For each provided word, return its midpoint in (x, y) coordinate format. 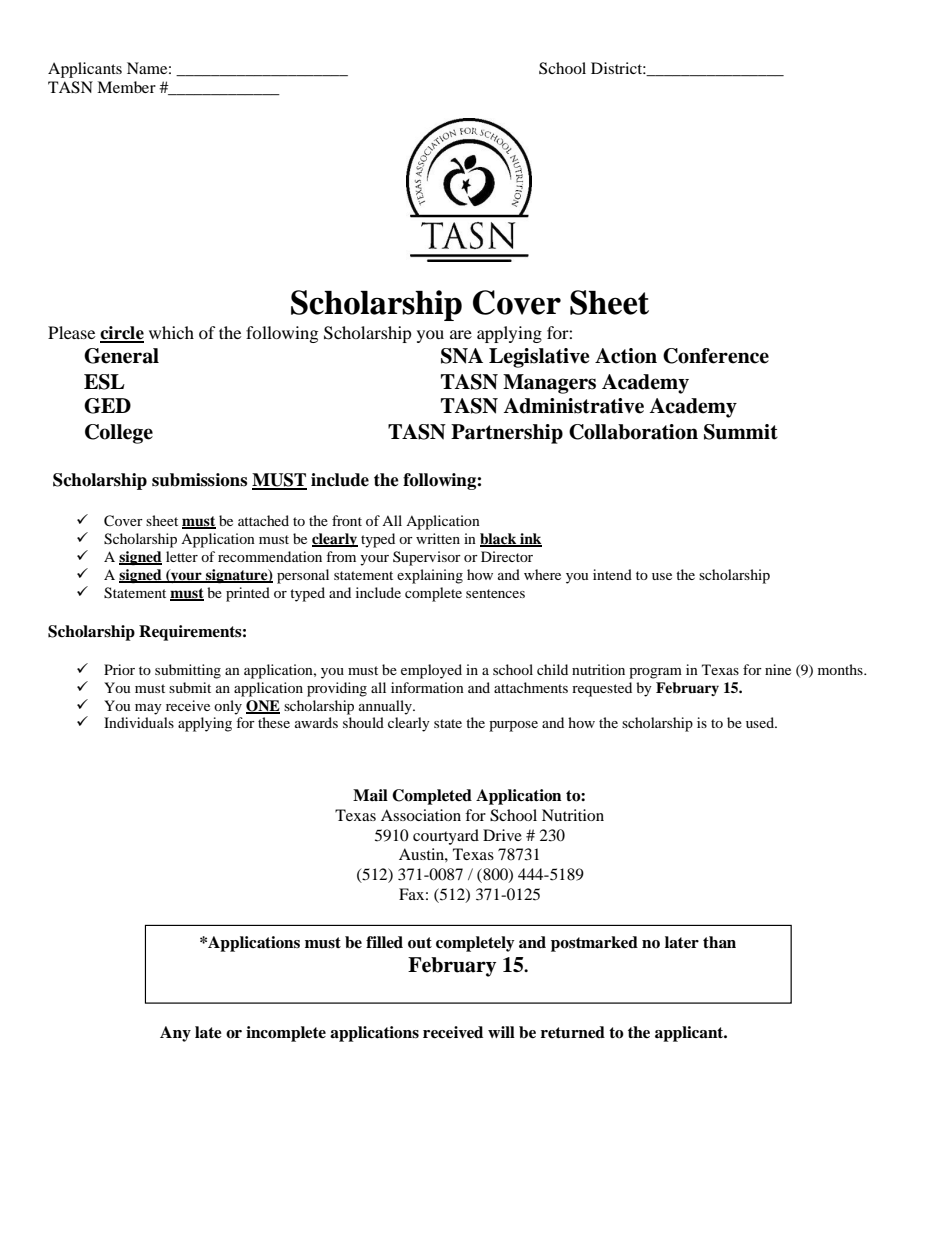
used (761, 722)
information (427, 687)
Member (126, 87)
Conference (716, 356)
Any (175, 1034)
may (148, 709)
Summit (741, 432)
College (119, 434)
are (461, 334)
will (501, 1032)
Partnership (507, 434)
